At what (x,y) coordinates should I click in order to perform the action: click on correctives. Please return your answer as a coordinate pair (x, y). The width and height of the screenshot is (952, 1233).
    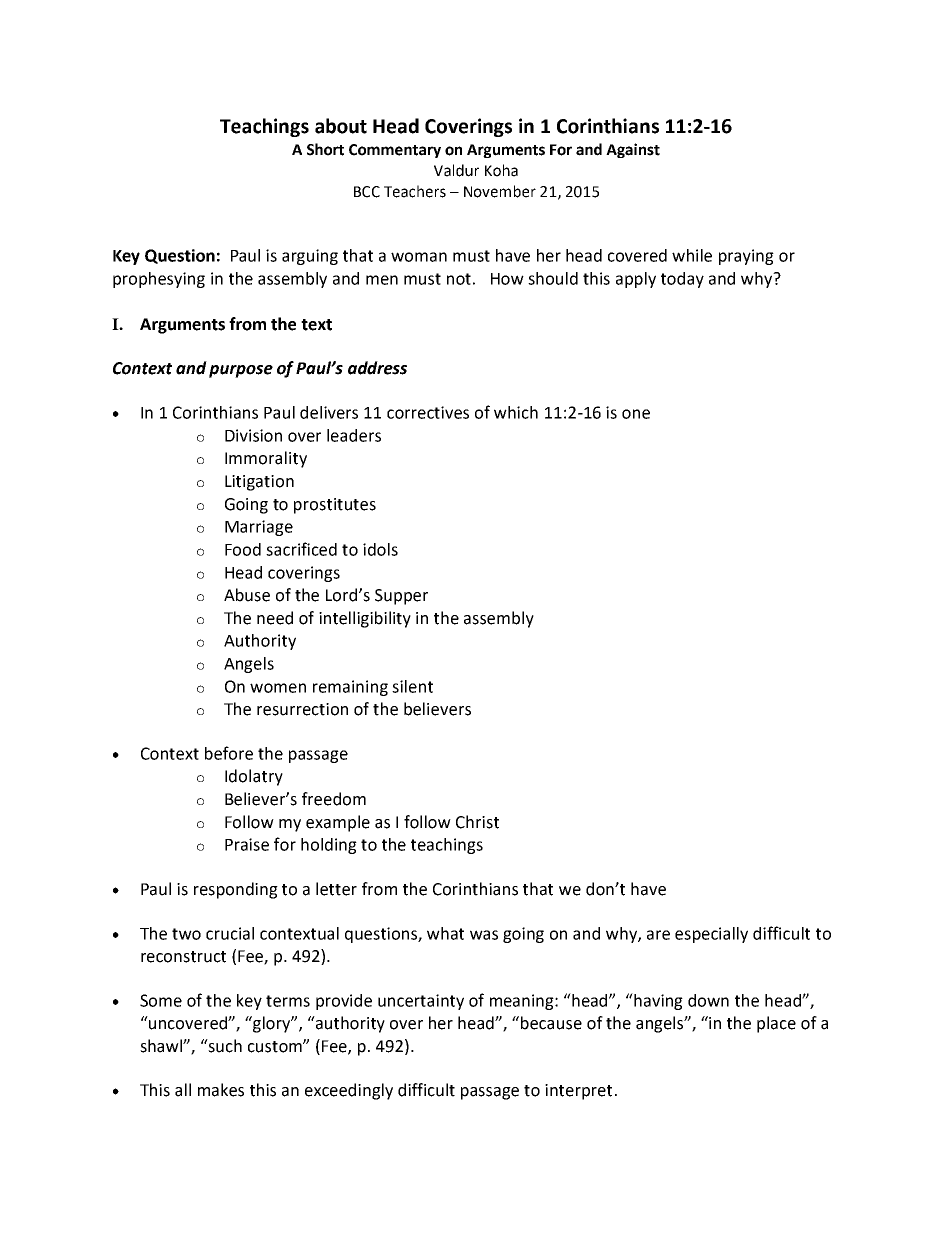
    Looking at the image, I should click on (428, 412).
